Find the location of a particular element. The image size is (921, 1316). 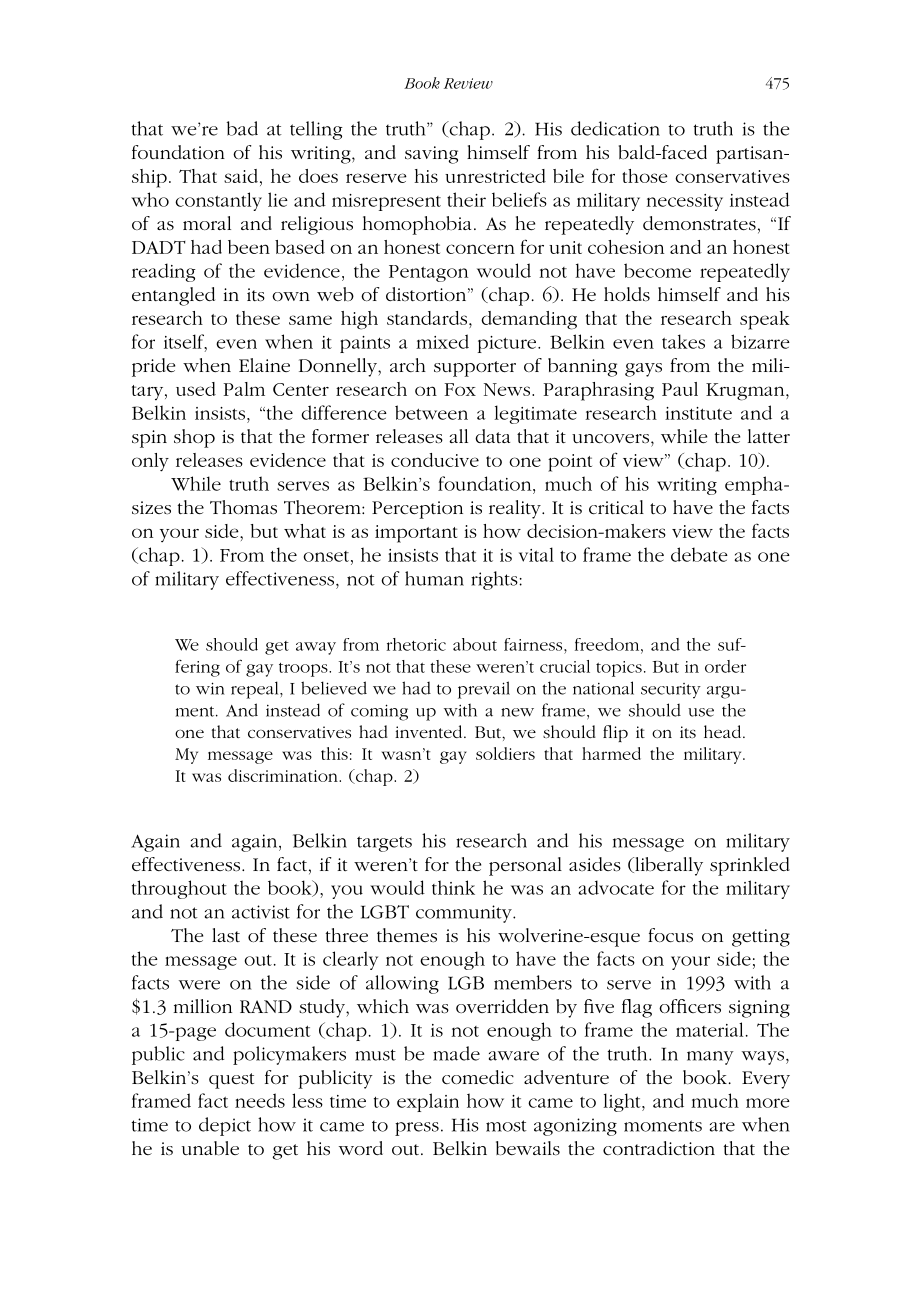

head is located at coordinates (724, 731).
